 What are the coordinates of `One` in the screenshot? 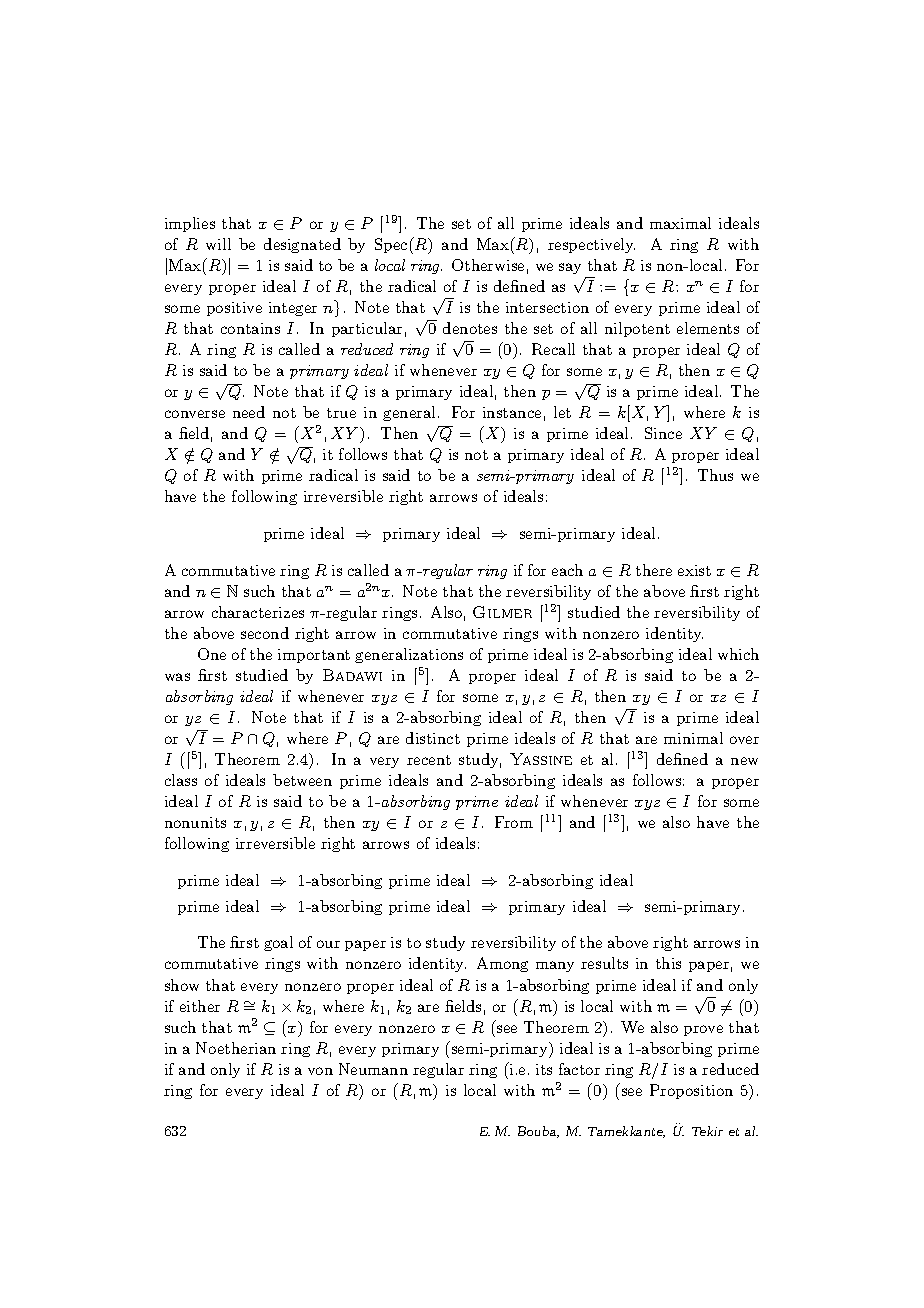 It's located at (212, 654).
